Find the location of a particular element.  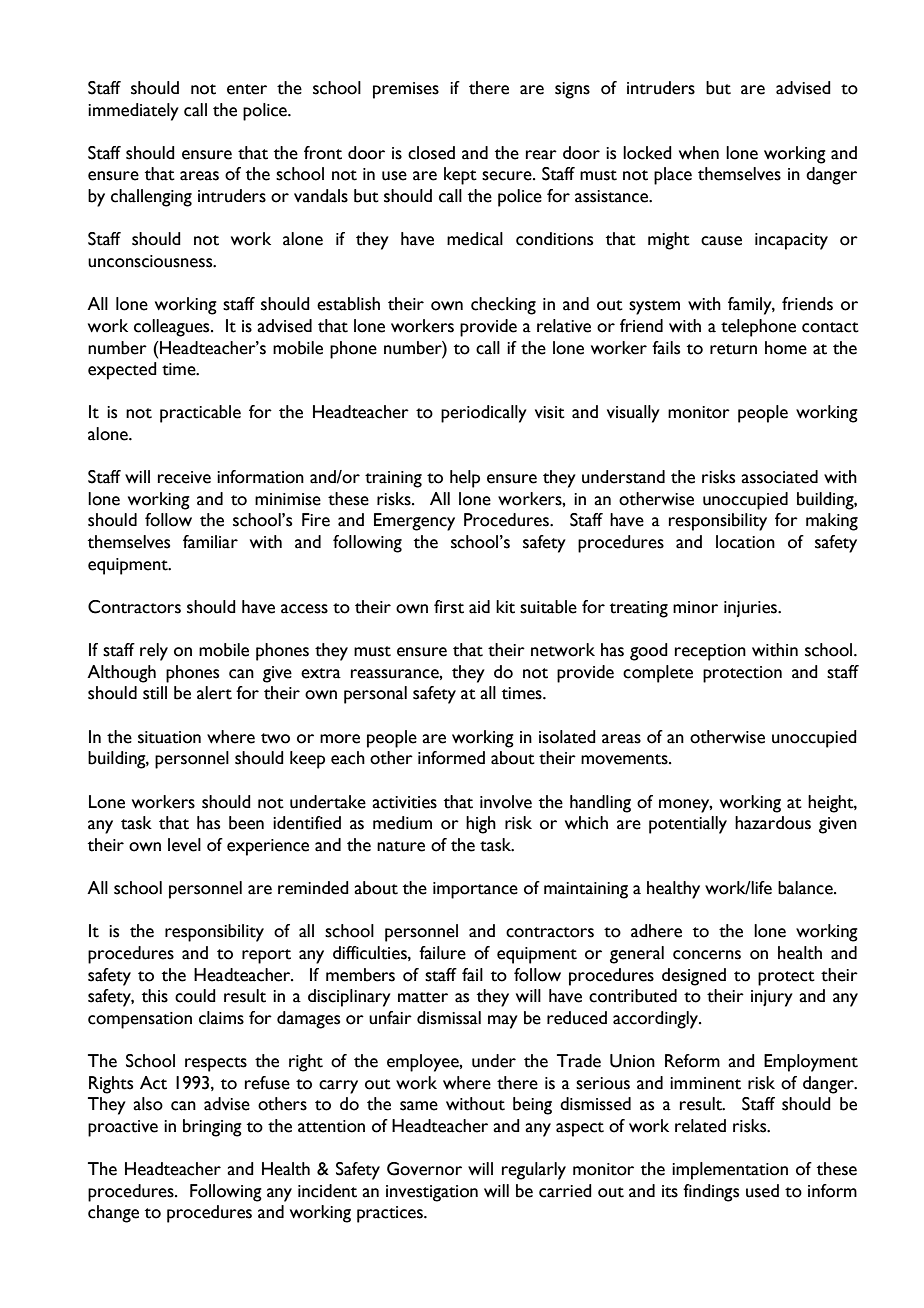

reception is located at coordinates (710, 652).
